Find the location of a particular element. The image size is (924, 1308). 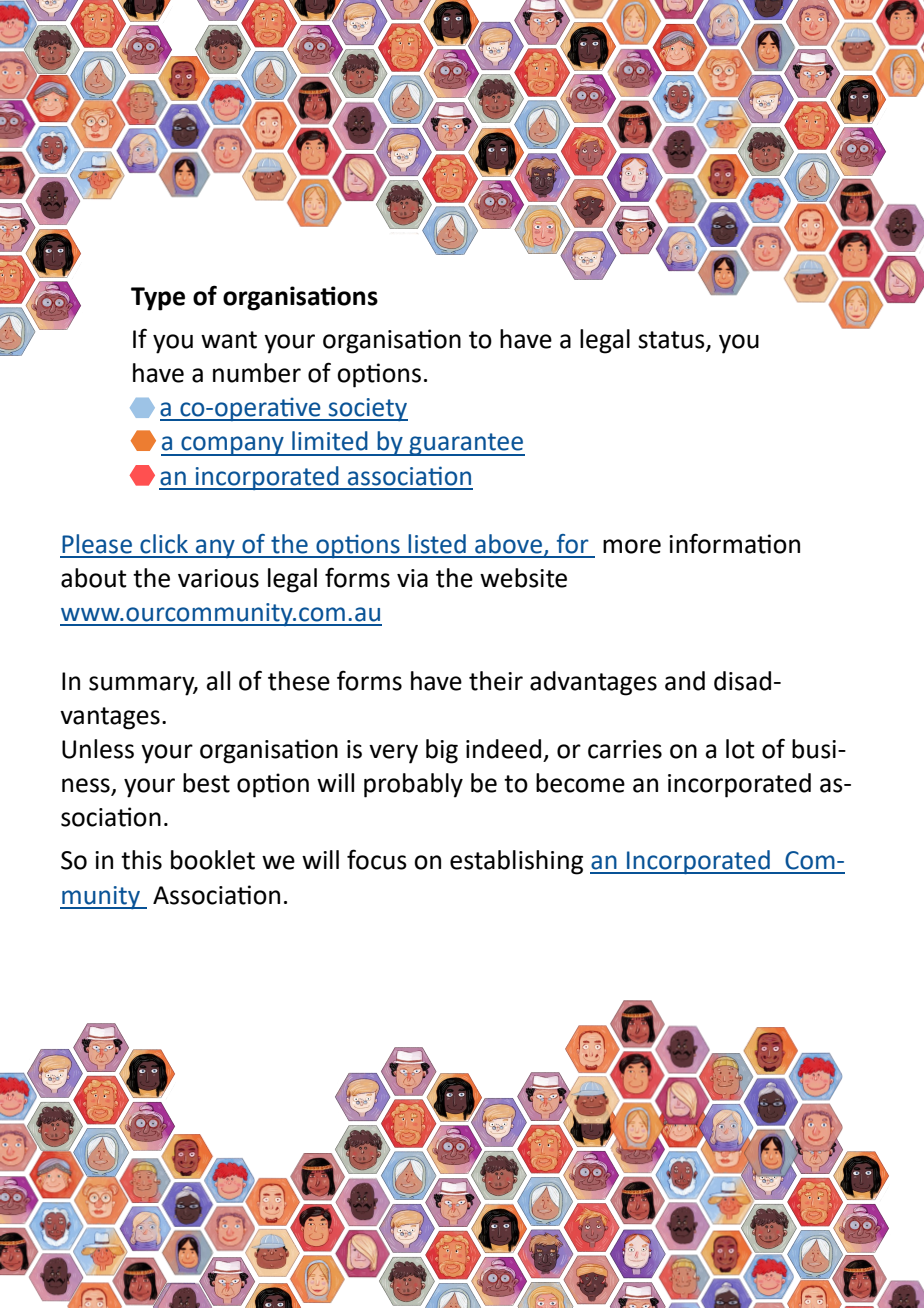

more is located at coordinates (632, 546).
